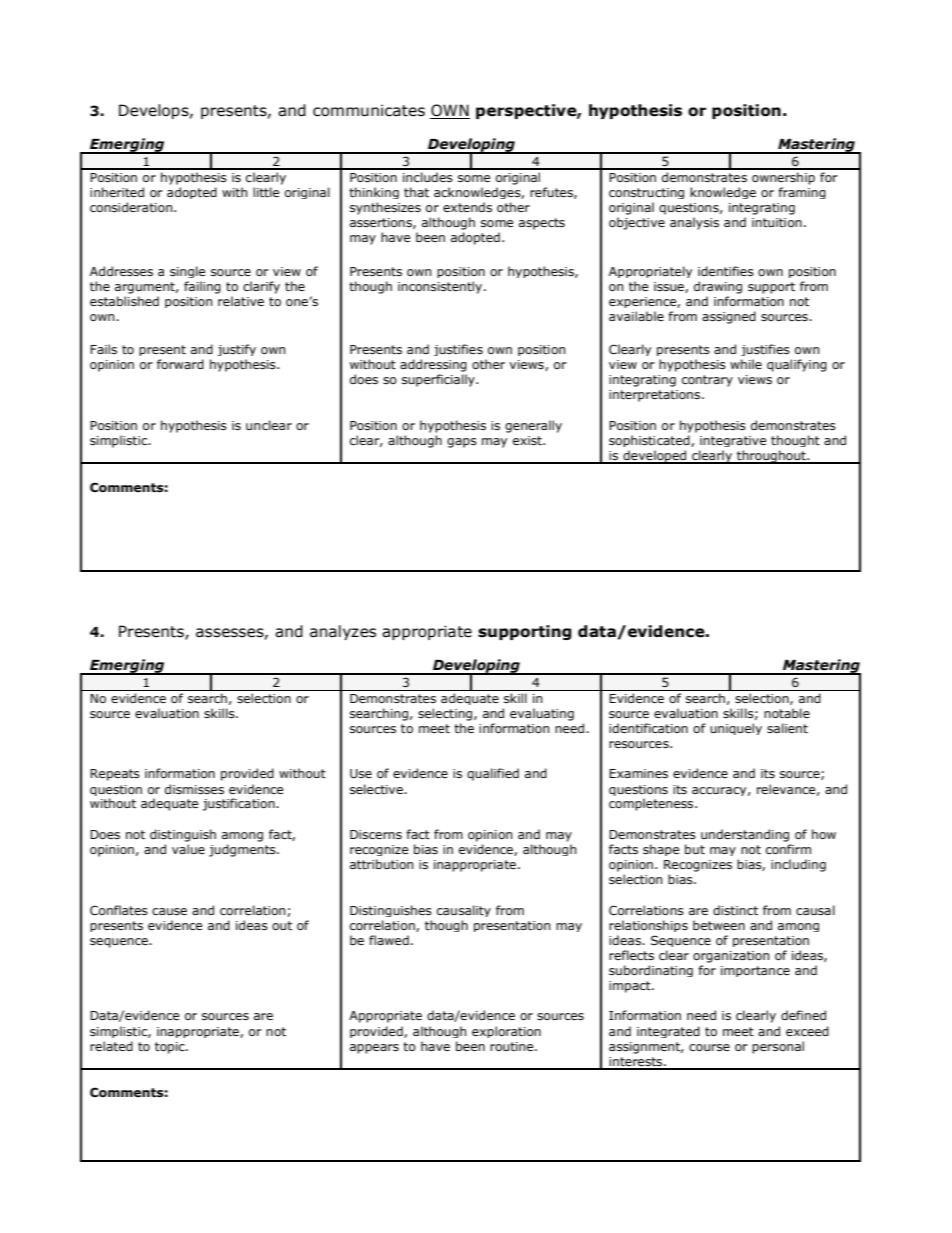 Image resolution: width=952 pixels, height=1233 pixels. Describe the element at coordinates (462, 443) in the screenshot. I see `gaps` at that location.
